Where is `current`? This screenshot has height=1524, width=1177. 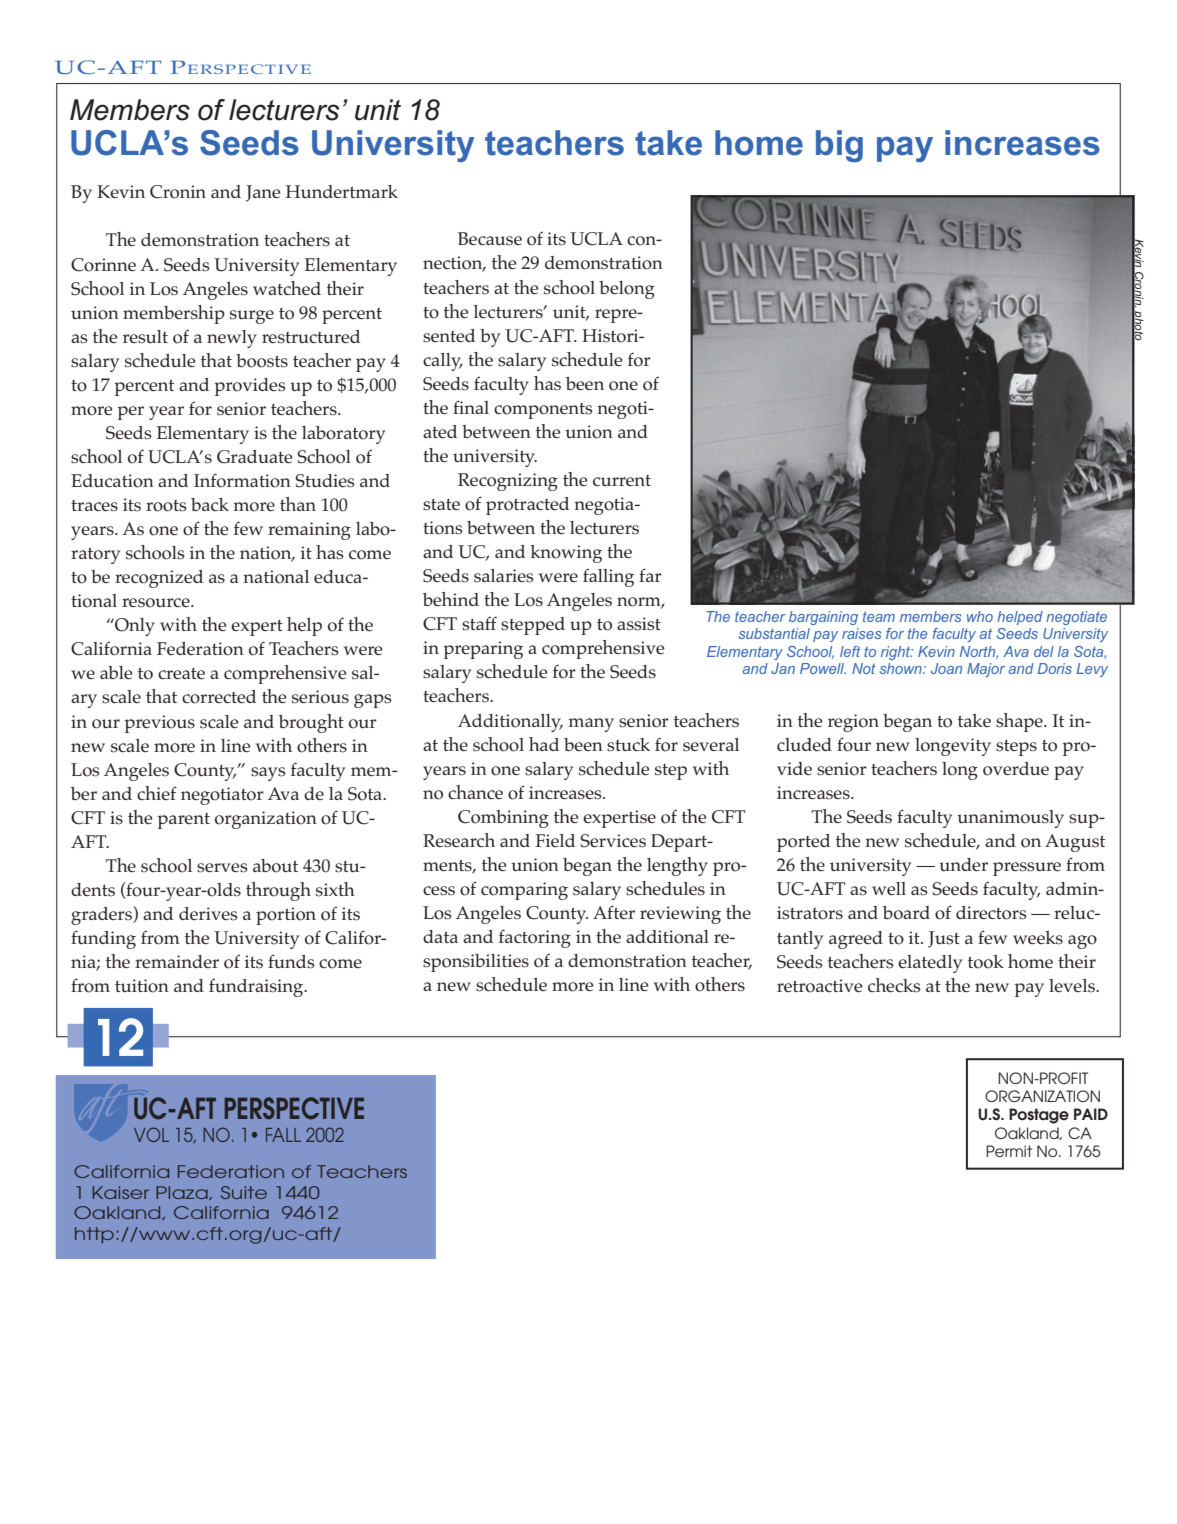
current is located at coordinates (622, 480).
